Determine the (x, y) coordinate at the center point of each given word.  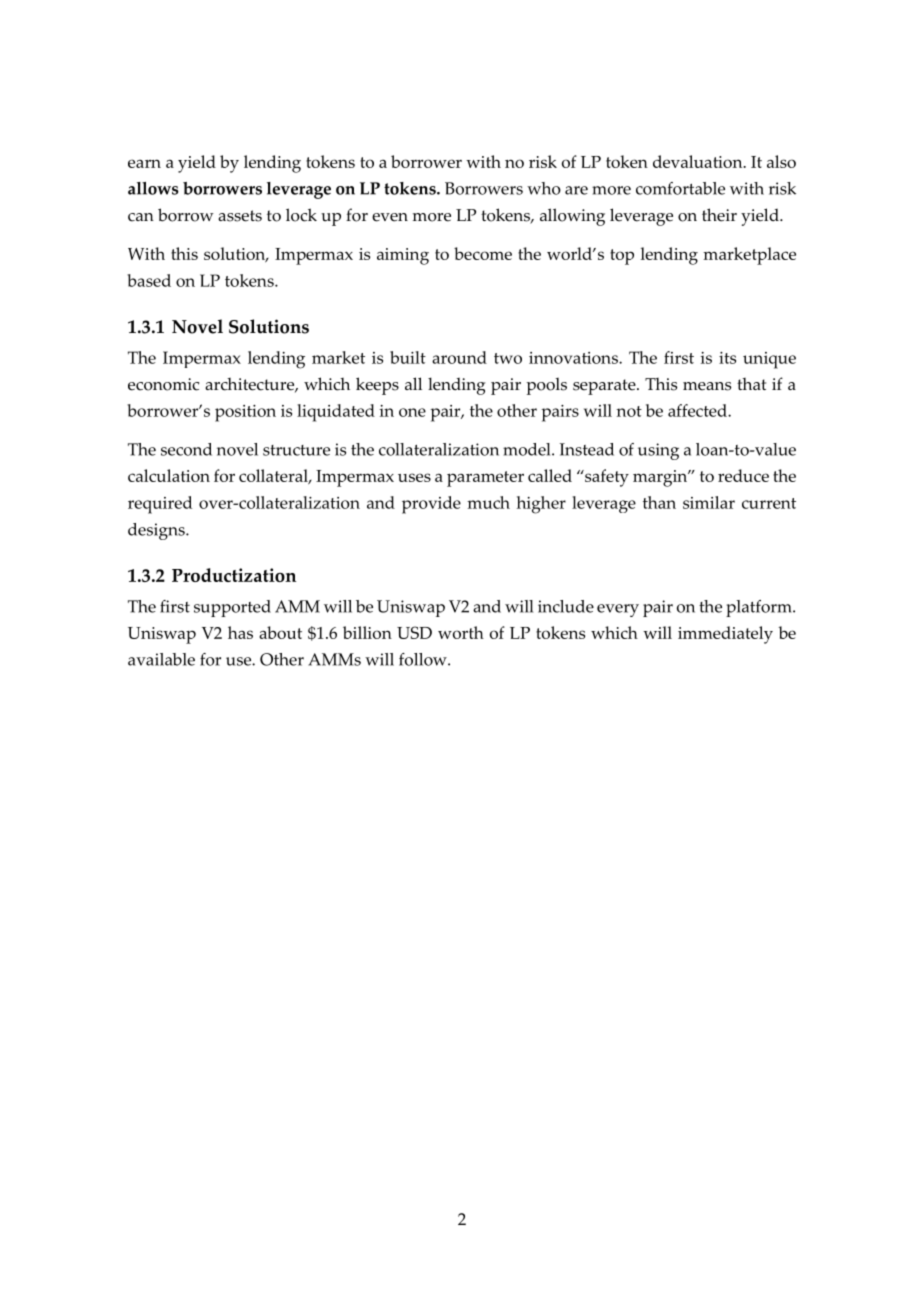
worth (461, 632)
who (544, 188)
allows (153, 188)
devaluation (699, 161)
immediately (725, 635)
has (240, 632)
